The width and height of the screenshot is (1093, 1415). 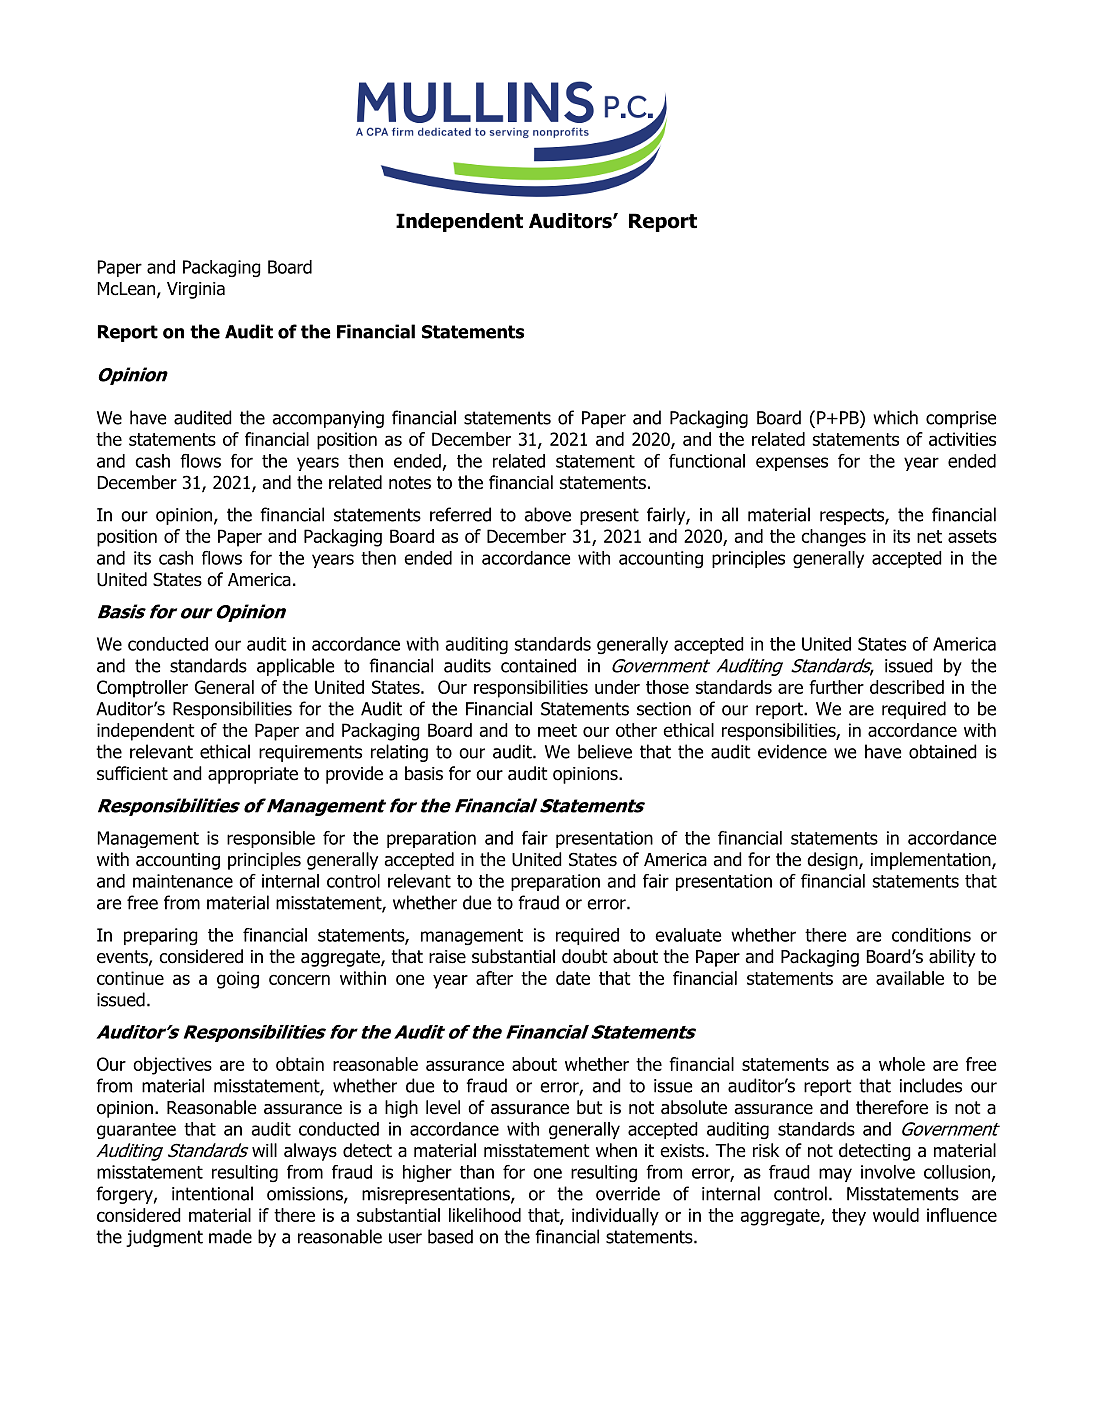 I want to click on intentional, so click(x=212, y=1193).
